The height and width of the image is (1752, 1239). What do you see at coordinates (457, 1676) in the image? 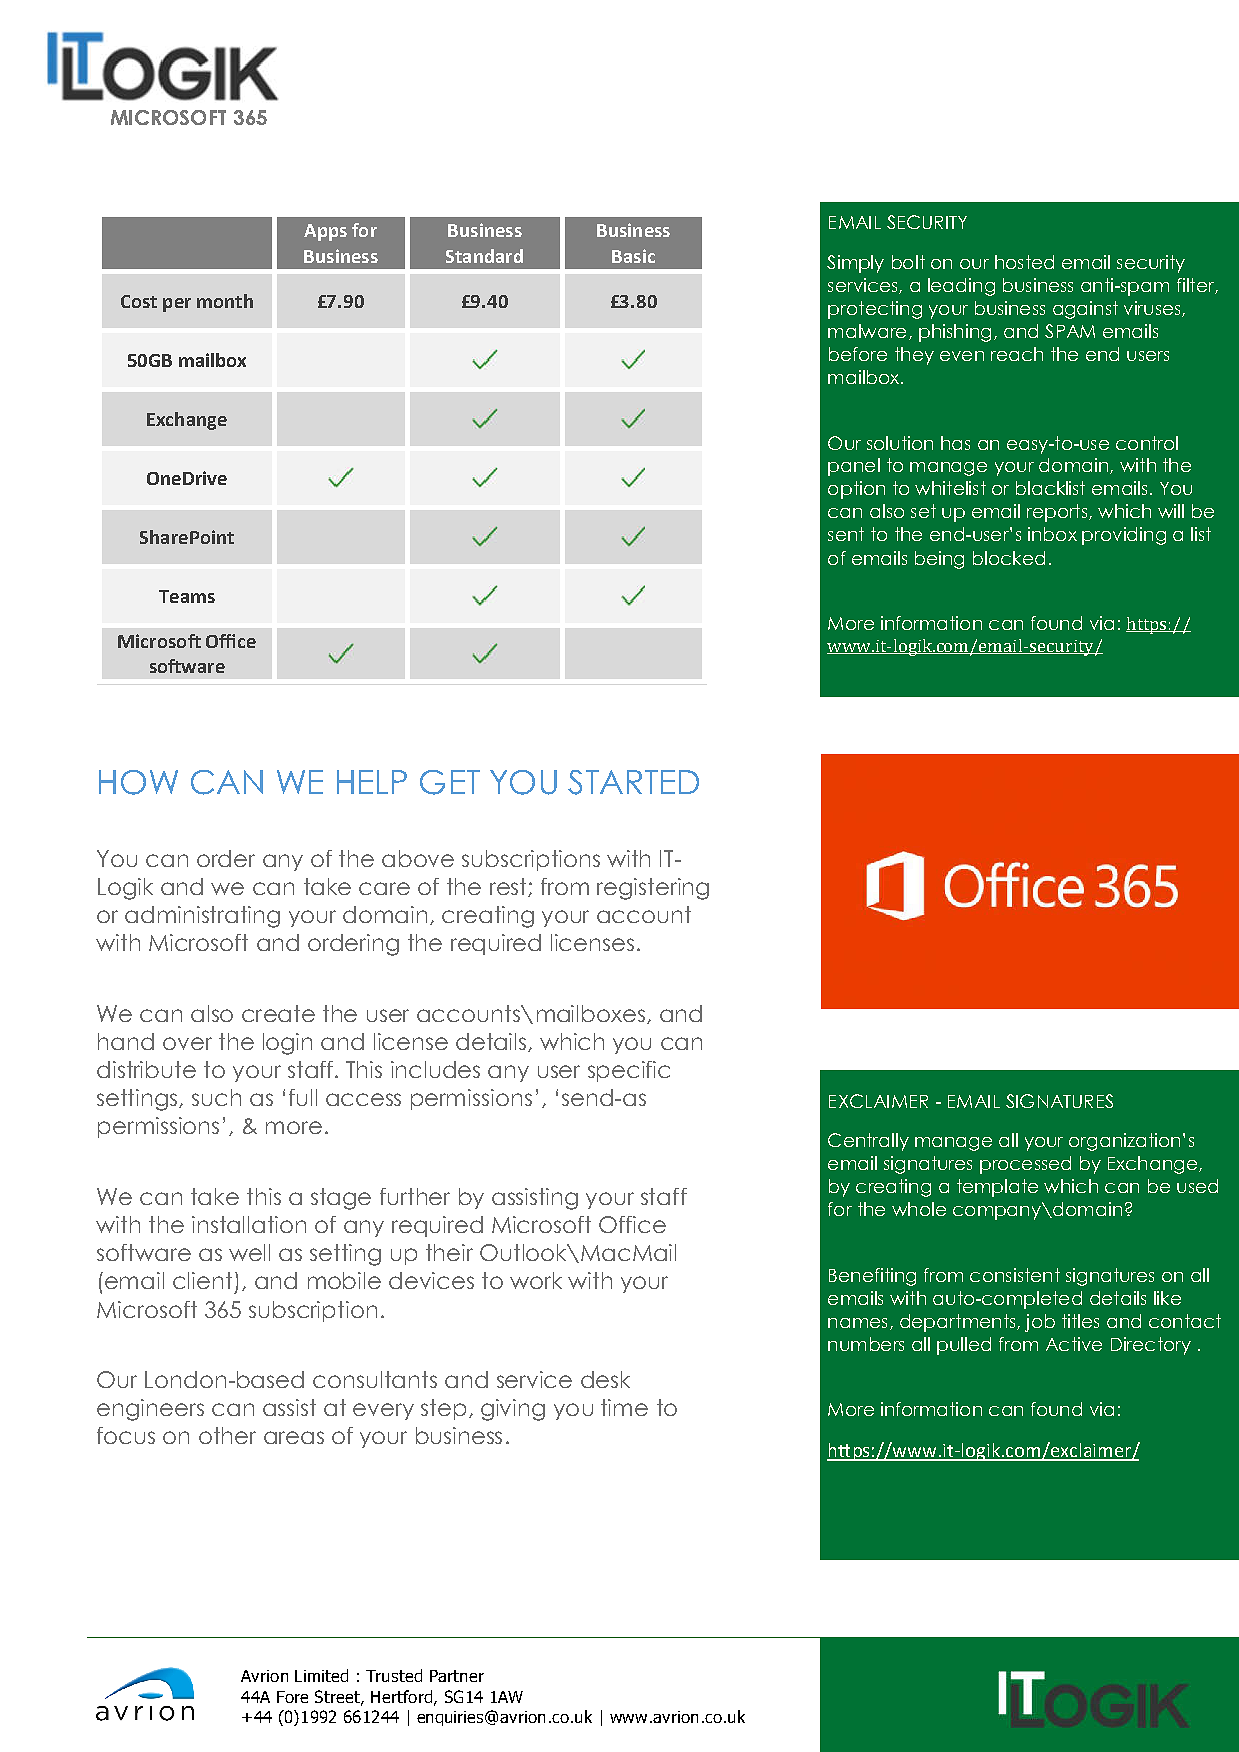
I see `Partner` at bounding box center [457, 1676].
